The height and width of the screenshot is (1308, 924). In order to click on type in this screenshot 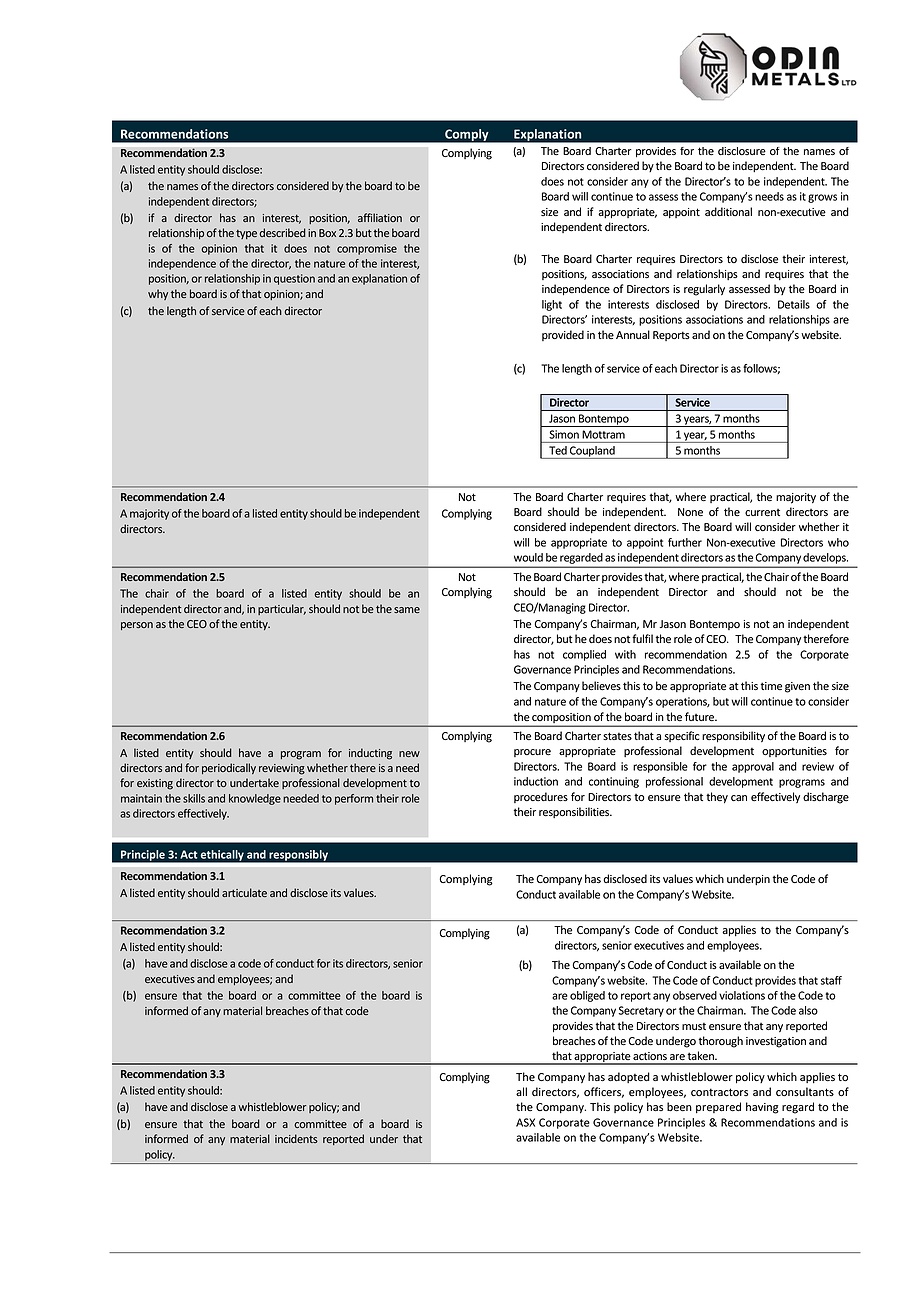, I will do `click(246, 234)`.
